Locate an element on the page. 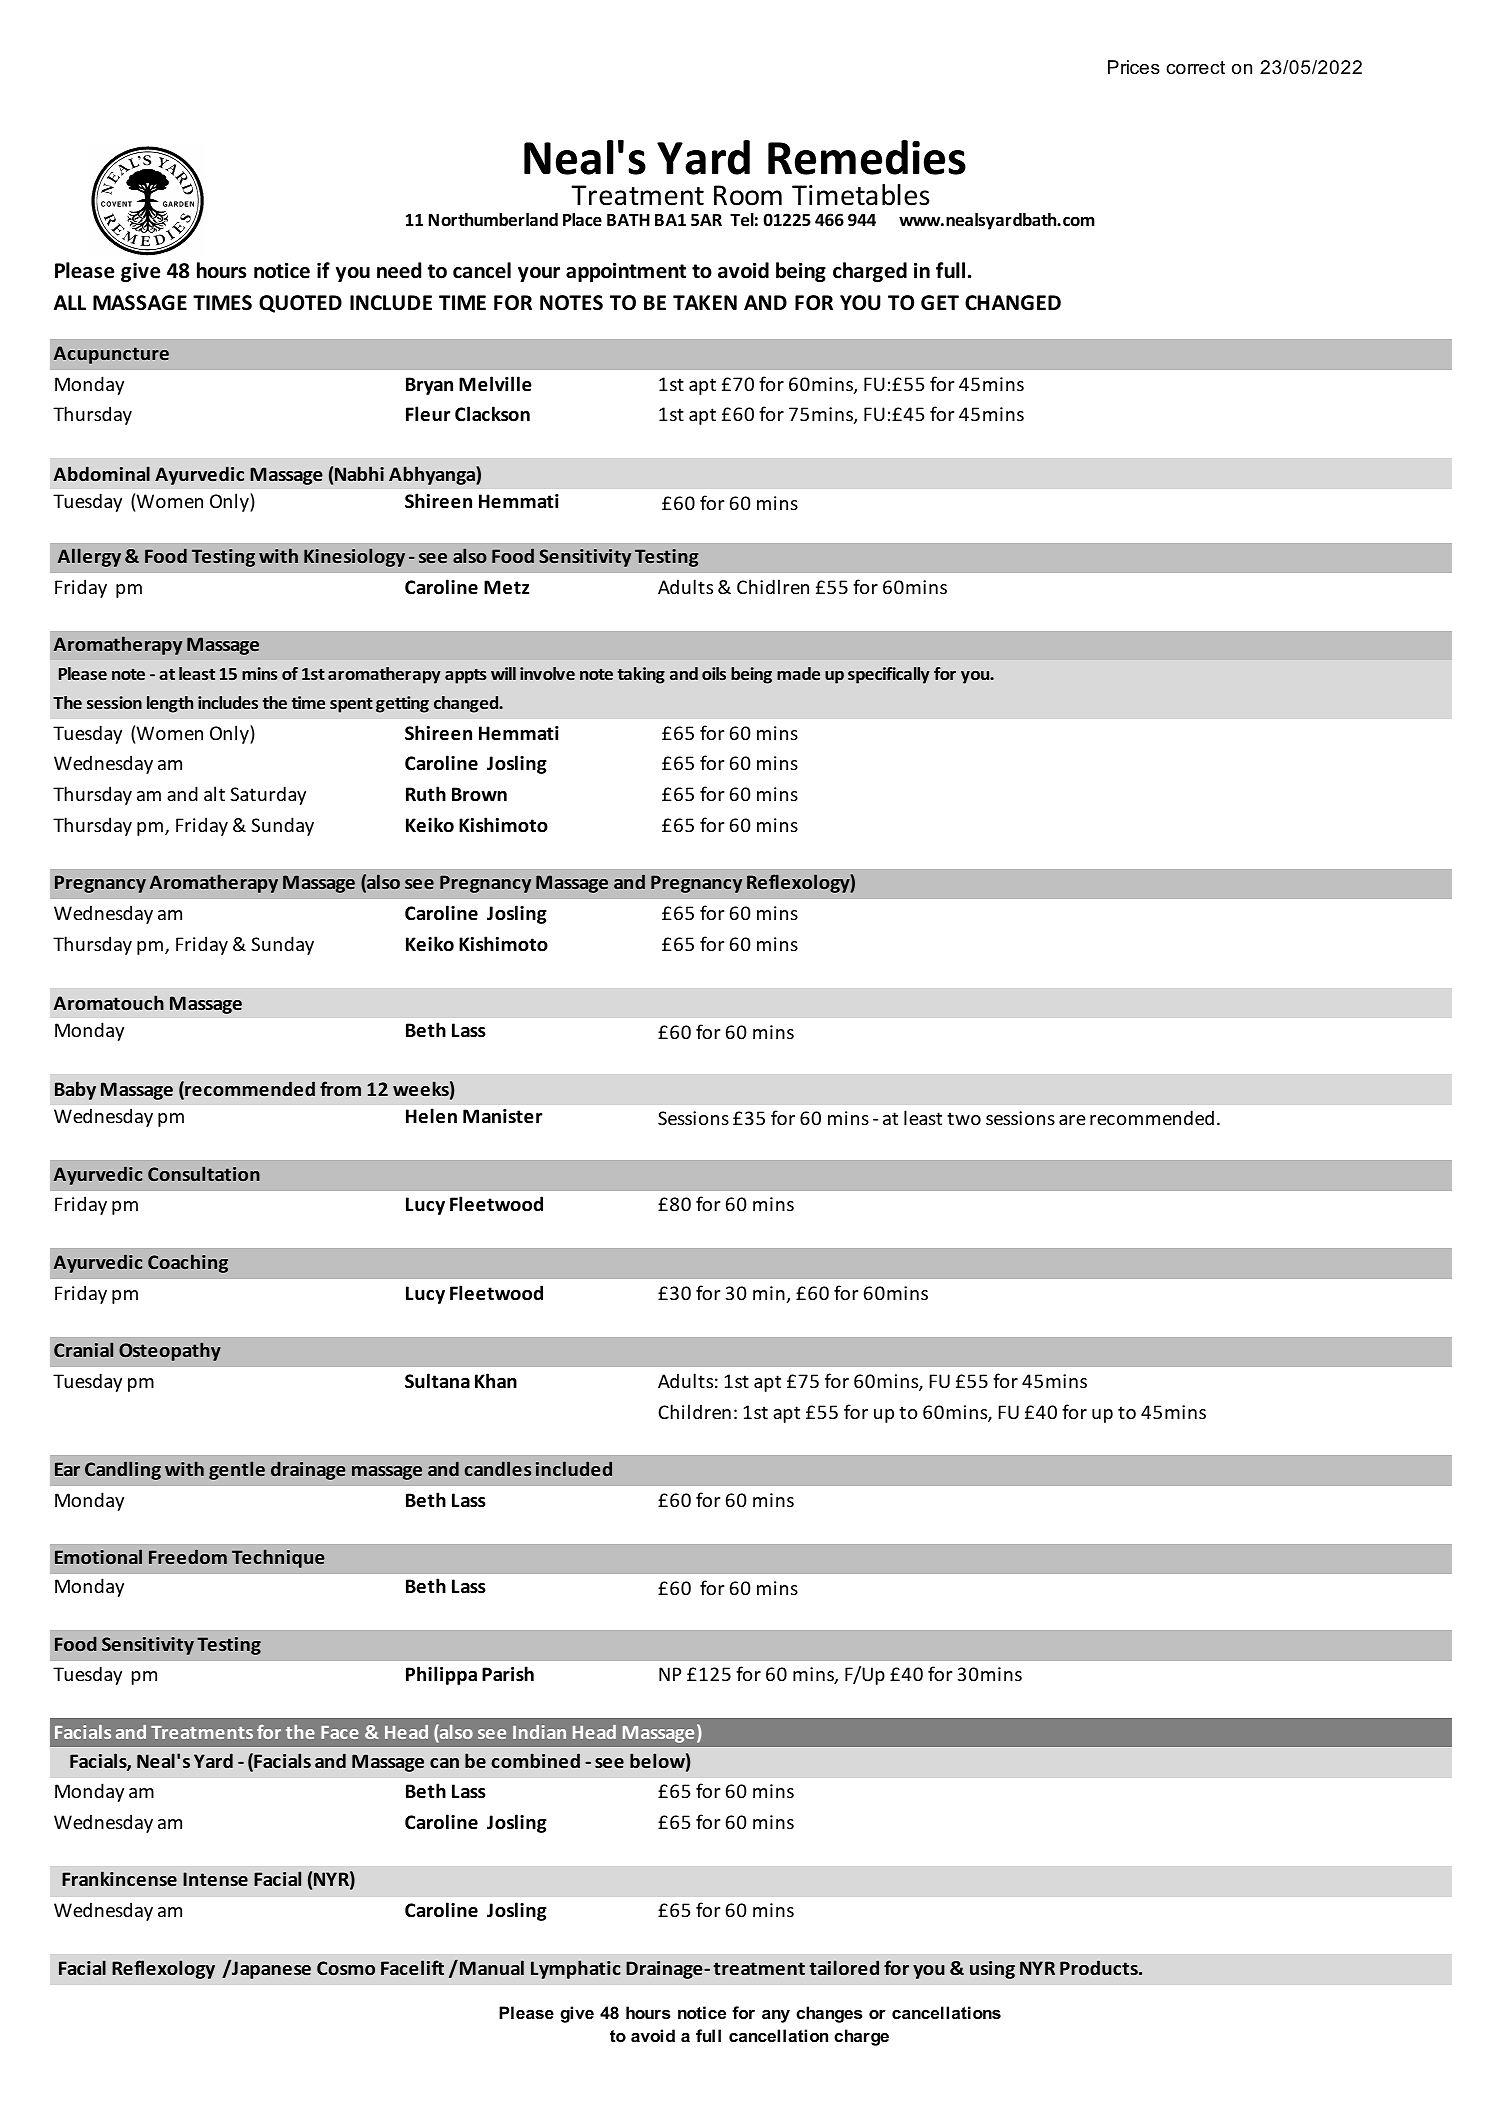  QUOTED is located at coordinates (300, 304).
